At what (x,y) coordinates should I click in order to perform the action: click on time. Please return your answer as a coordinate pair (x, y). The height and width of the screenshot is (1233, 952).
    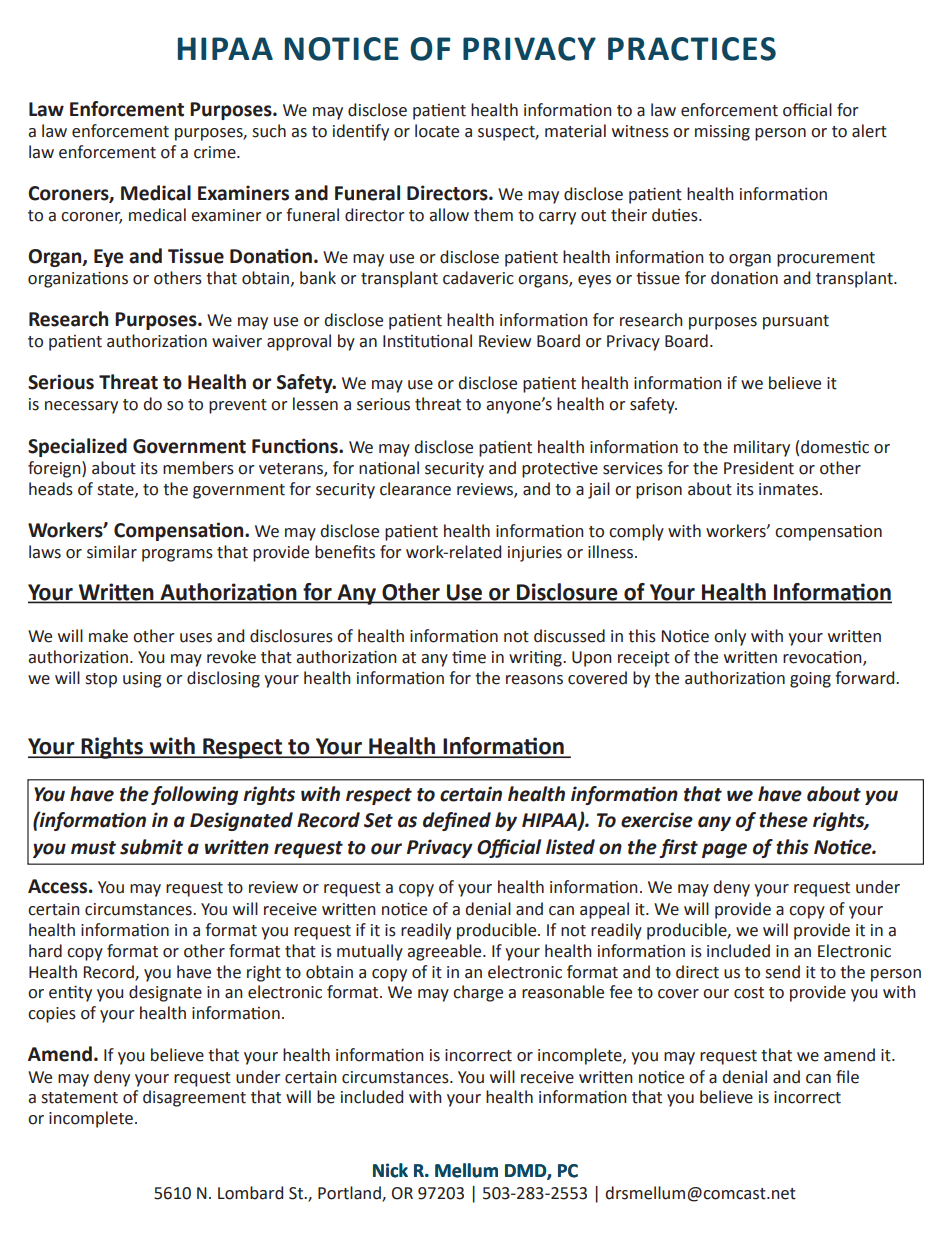
    Looking at the image, I should click on (469, 657).
